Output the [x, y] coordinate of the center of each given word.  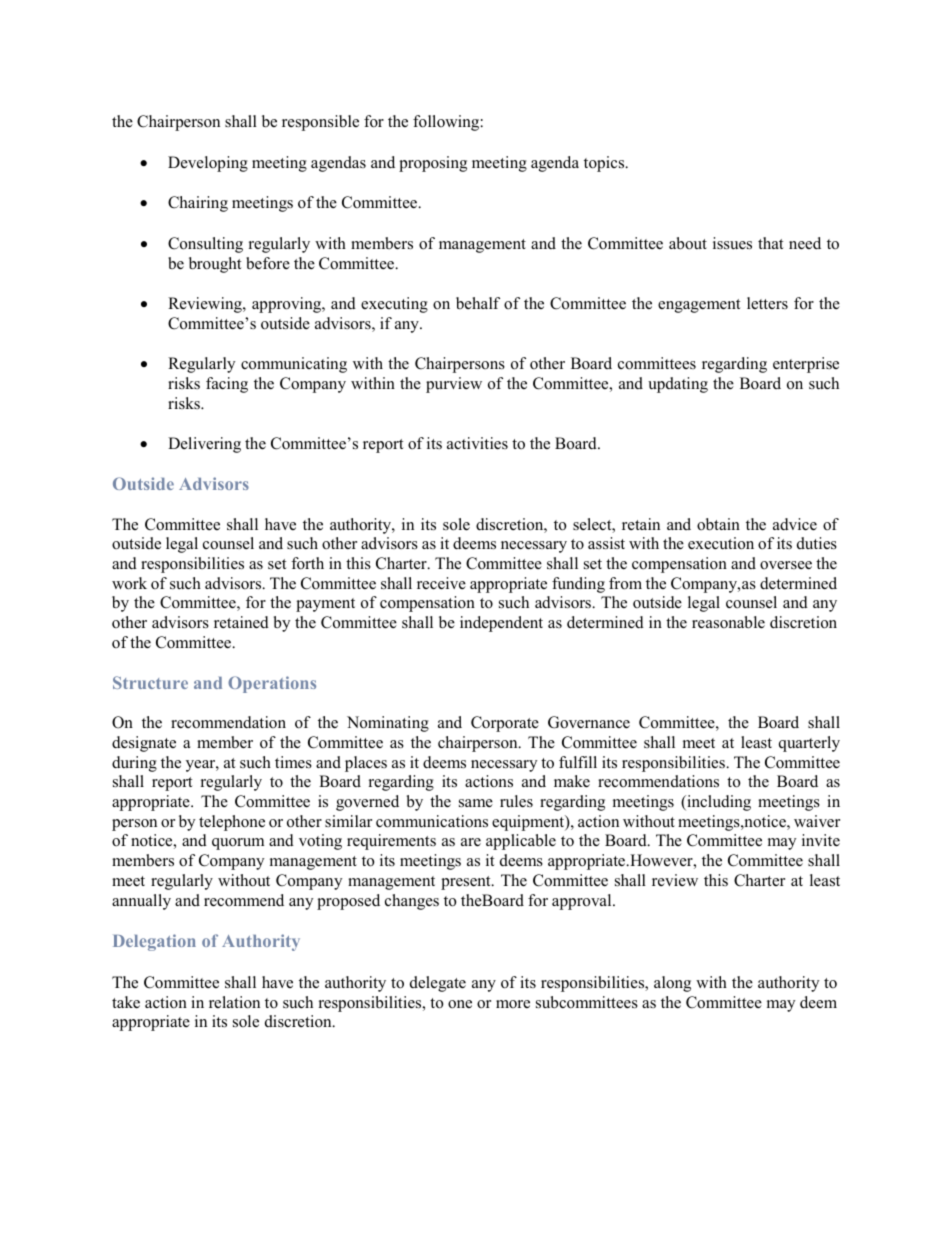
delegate [438, 984]
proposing [433, 164]
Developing [208, 164]
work [129, 583]
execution [721, 543]
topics [605, 164]
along [672, 984]
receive [441, 583]
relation [234, 1002]
